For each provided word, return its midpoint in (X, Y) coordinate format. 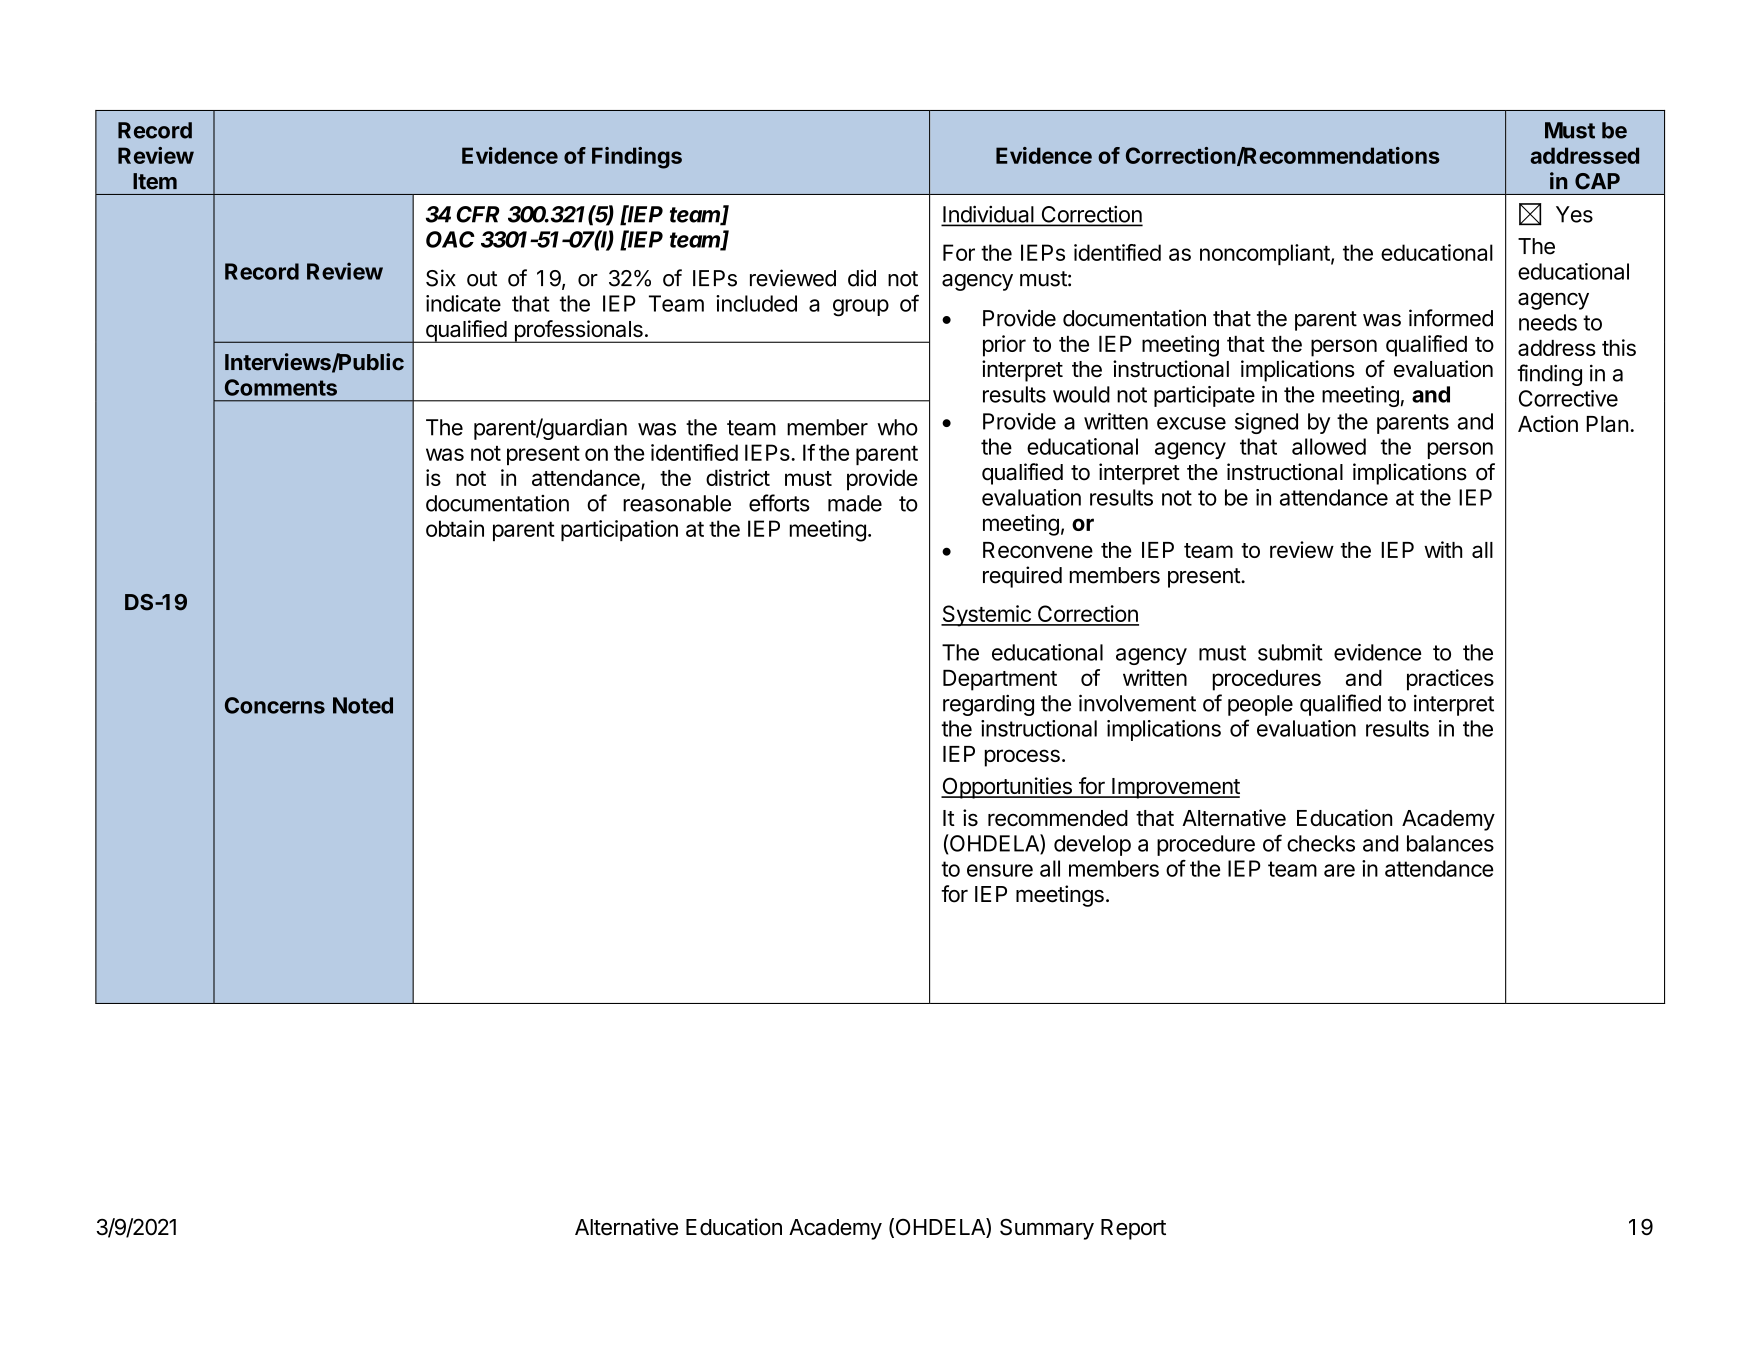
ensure (1000, 870)
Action (1548, 423)
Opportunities (1007, 788)
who (897, 427)
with (1443, 549)
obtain (455, 528)
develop (1092, 845)
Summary (1047, 1229)
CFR (478, 214)
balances (1450, 843)
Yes (1574, 214)
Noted (363, 705)
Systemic (987, 616)
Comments (281, 387)
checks (1321, 843)
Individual (989, 215)
